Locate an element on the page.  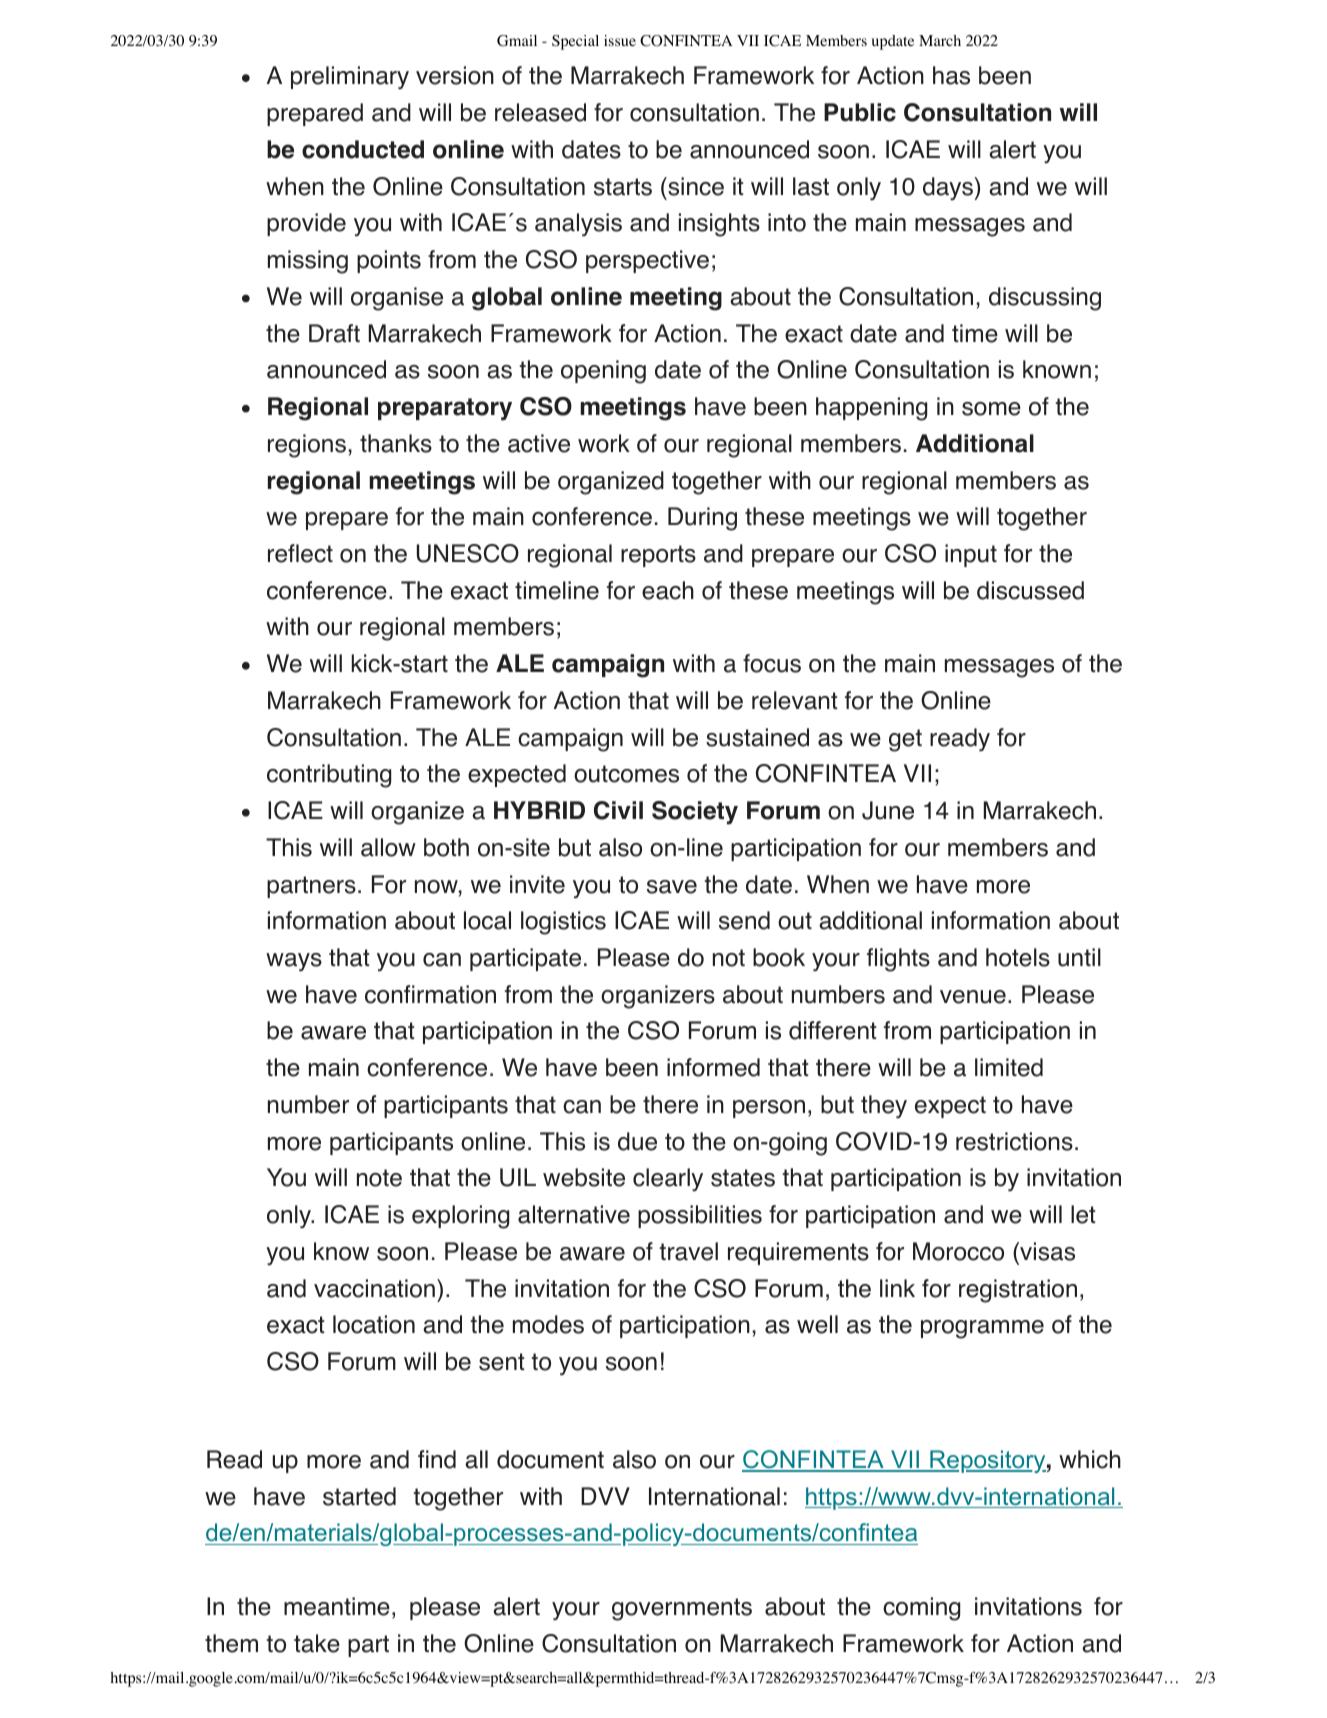
governments is located at coordinates (682, 1609).
